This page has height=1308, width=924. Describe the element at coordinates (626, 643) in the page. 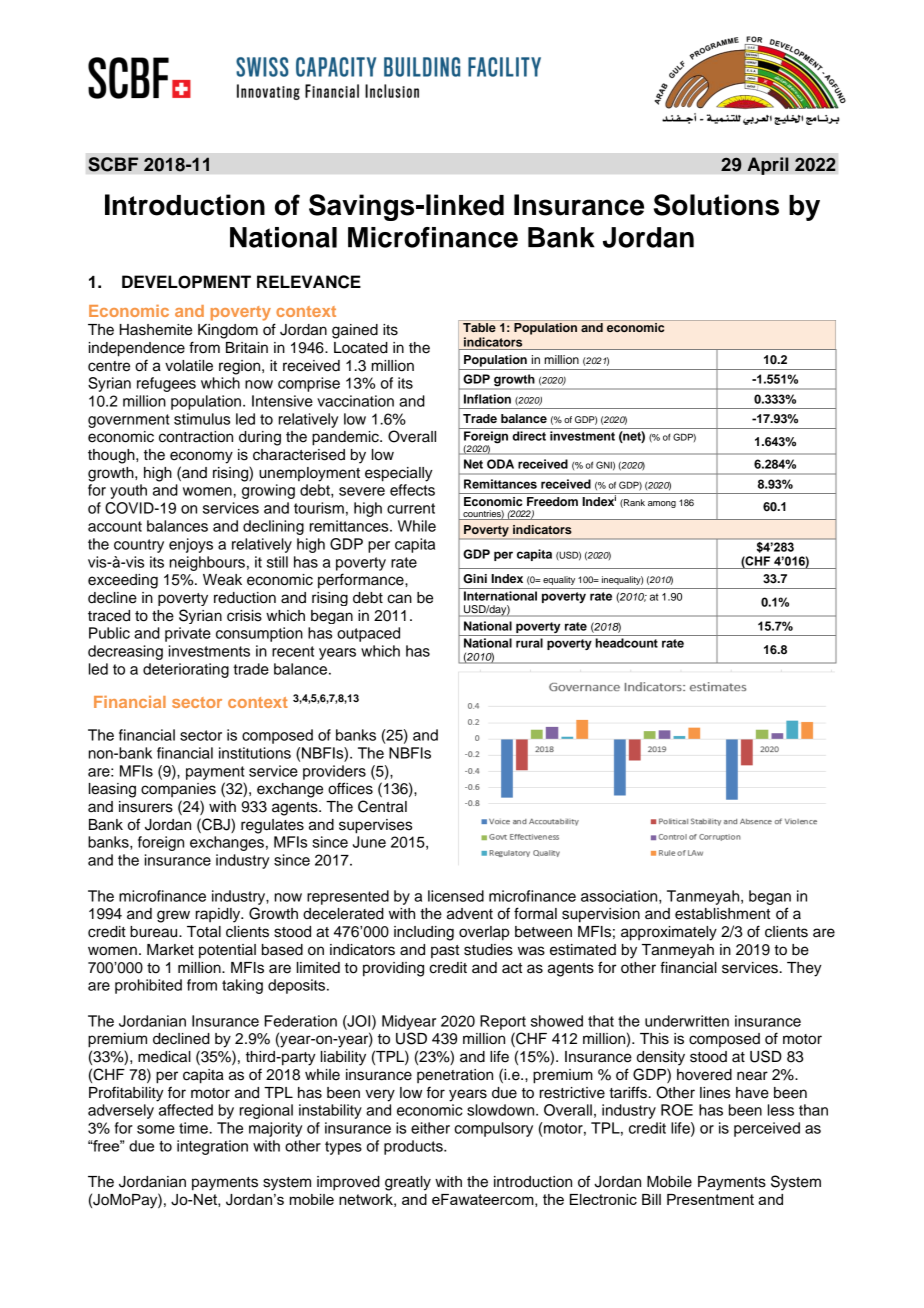

I see `headcount` at that location.
